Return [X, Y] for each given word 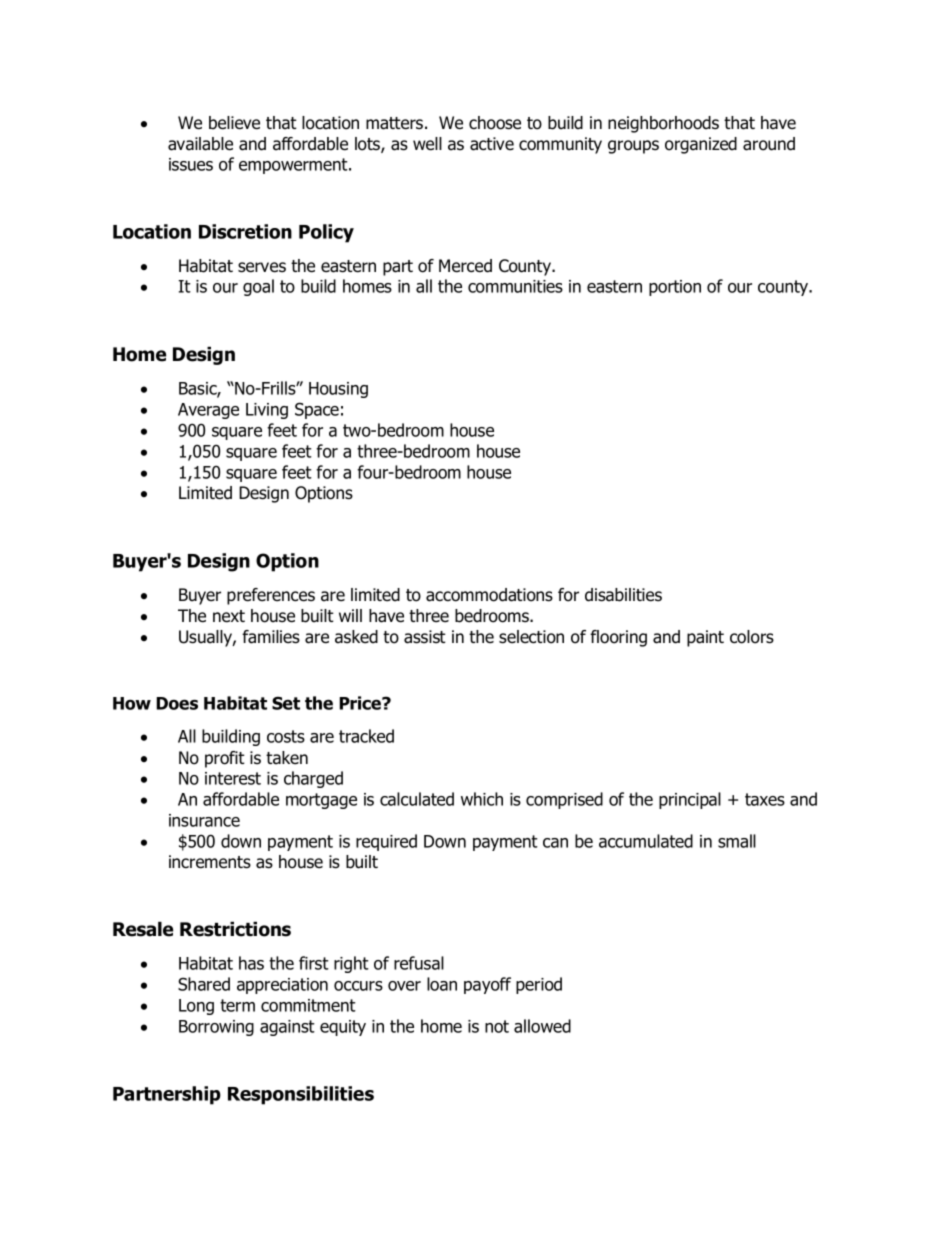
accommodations [489, 595]
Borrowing [216, 1028]
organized [701, 145]
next [229, 616]
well [427, 144]
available [200, 144]
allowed [542, 1026]
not [497, 1026]
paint [705, 638]
